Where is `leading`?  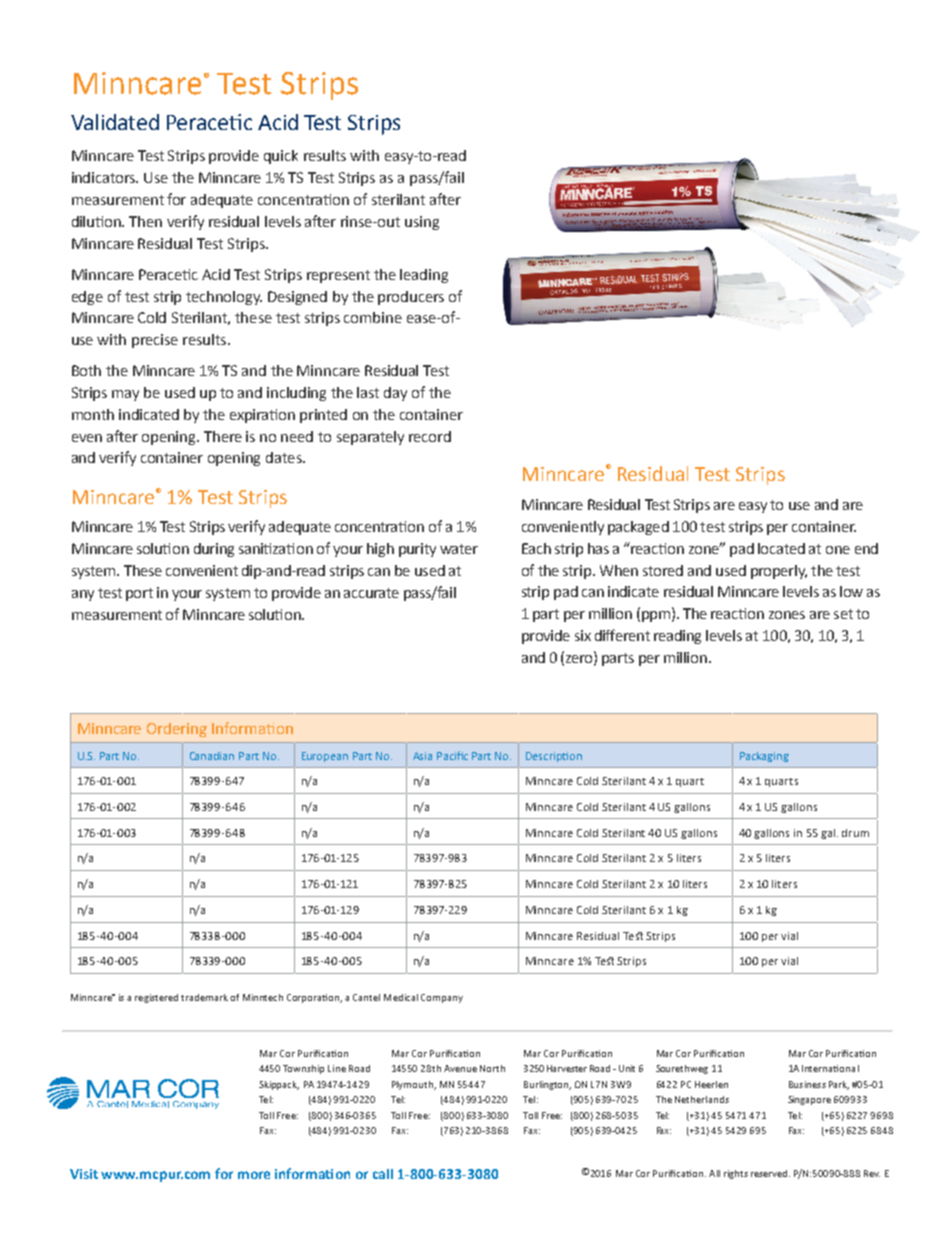 leading is located at coordinates (424, 276).
